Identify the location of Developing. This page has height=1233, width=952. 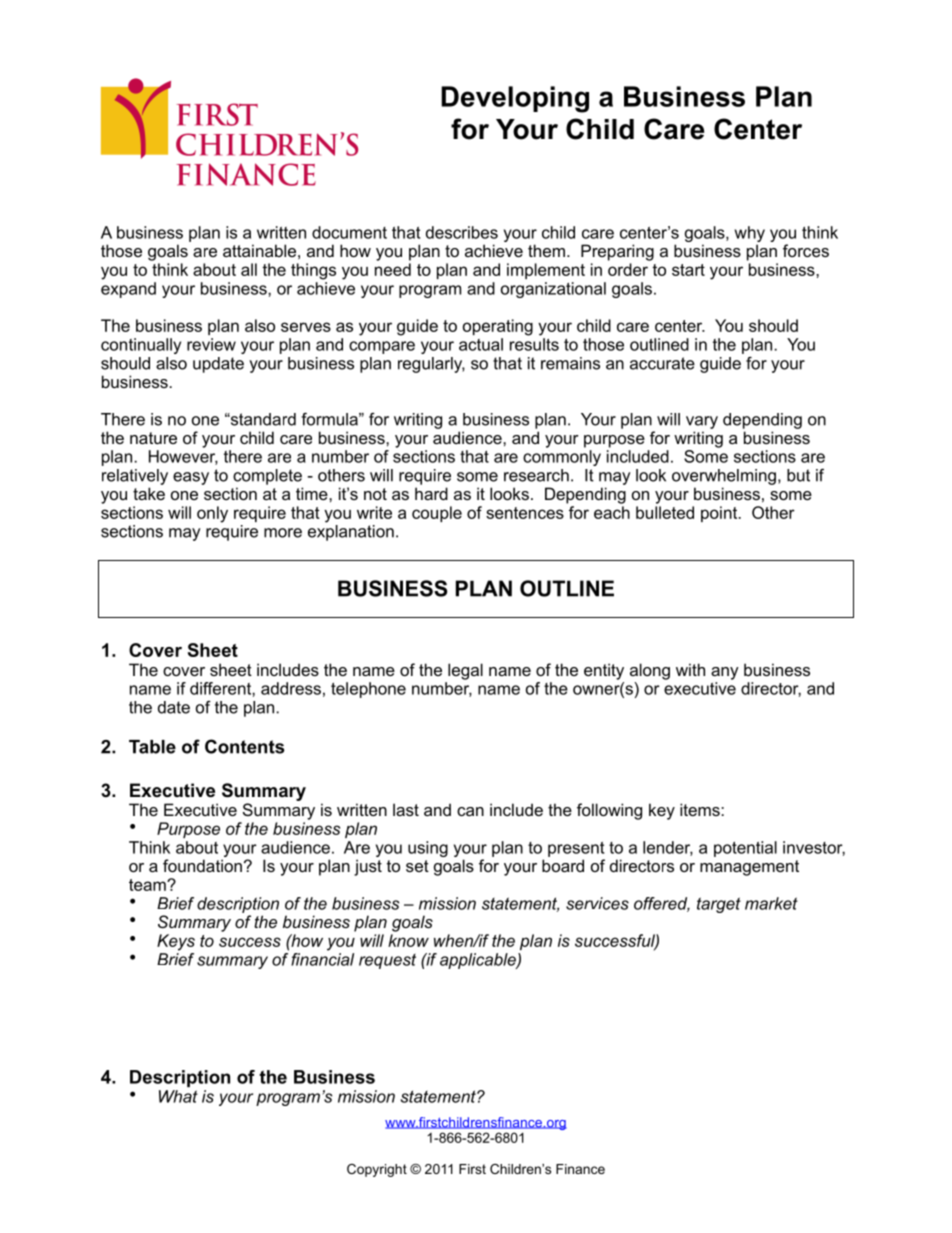
(515, 99).
